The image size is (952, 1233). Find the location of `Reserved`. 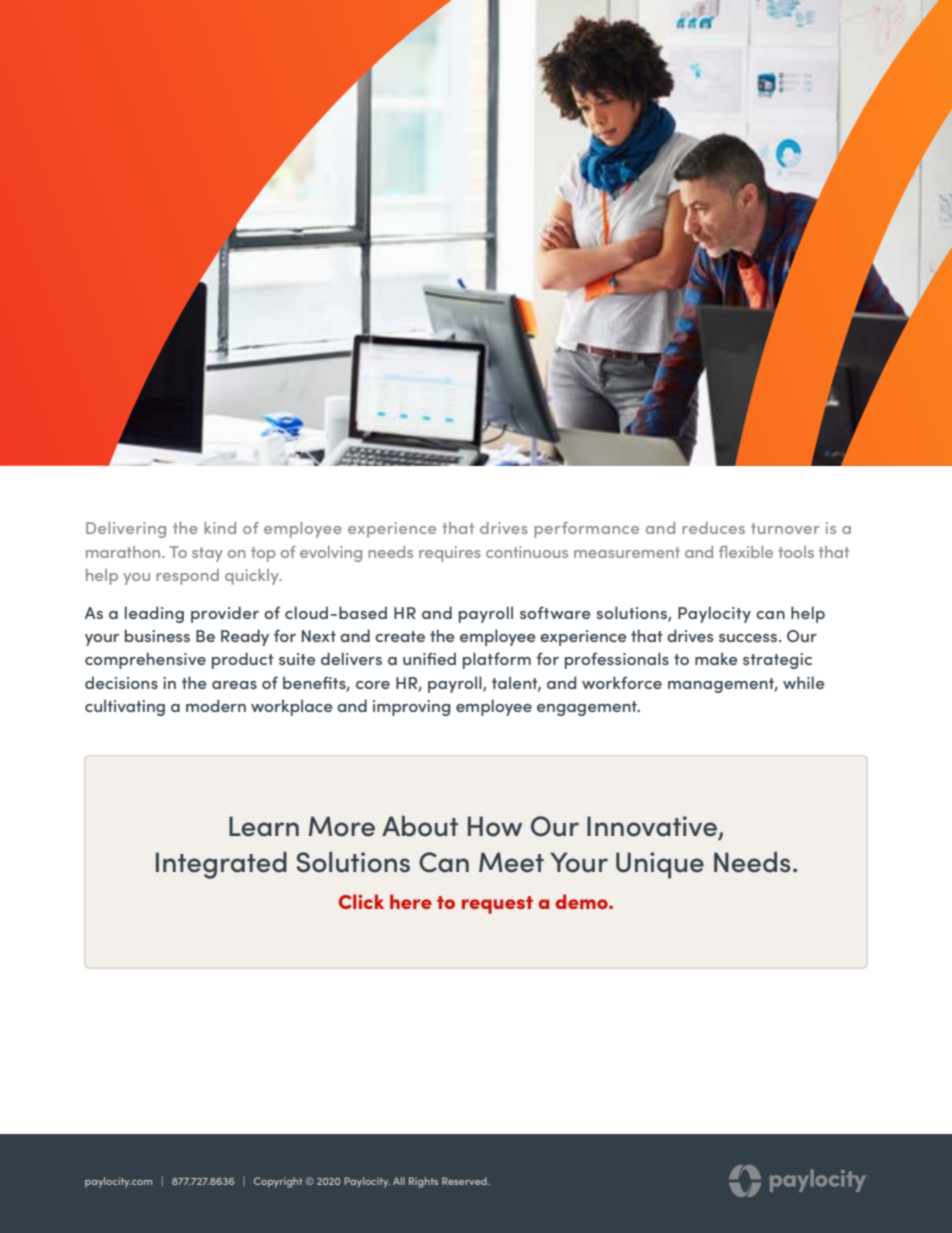

Reserved is located at coordinates (465, 1181).
